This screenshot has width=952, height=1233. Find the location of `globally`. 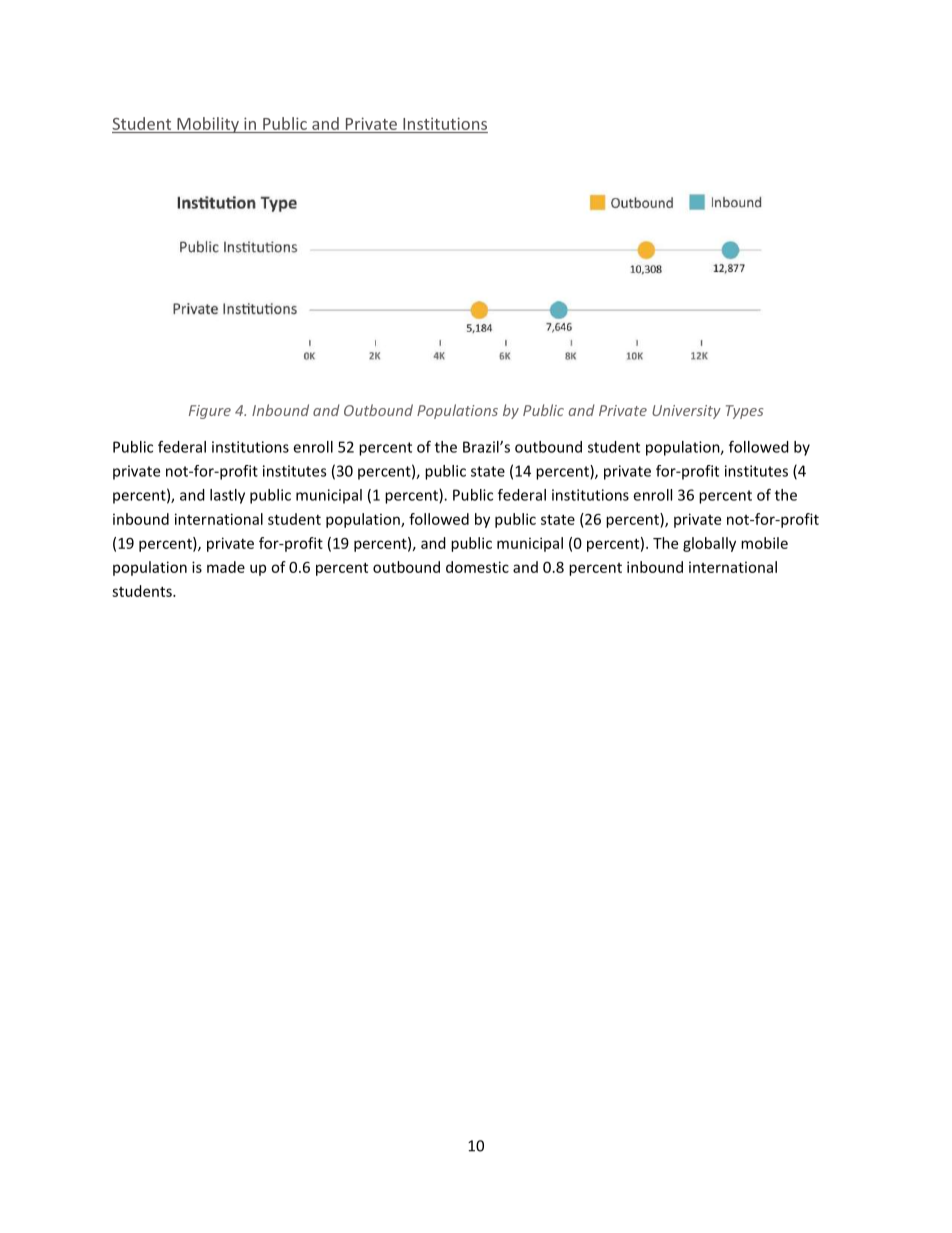

globally is located at coordinates (709, 544).
